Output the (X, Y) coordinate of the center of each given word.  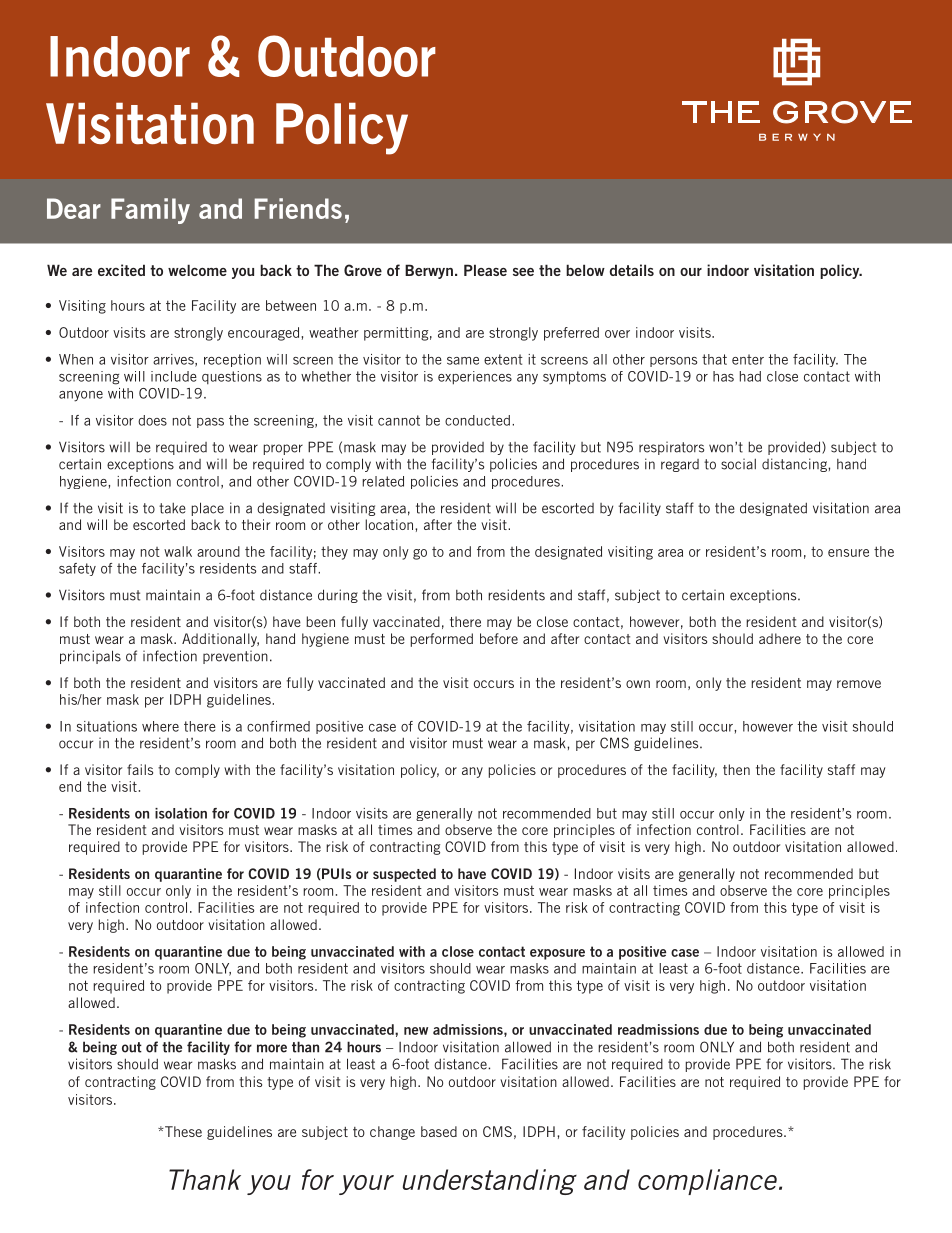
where (160, 726)
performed (442, 640)
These (182, 1131)
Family (150, 211)
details (632, 270)
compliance (709, 1182)
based (439, 1131)
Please (485, 270)
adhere (780, 638)
